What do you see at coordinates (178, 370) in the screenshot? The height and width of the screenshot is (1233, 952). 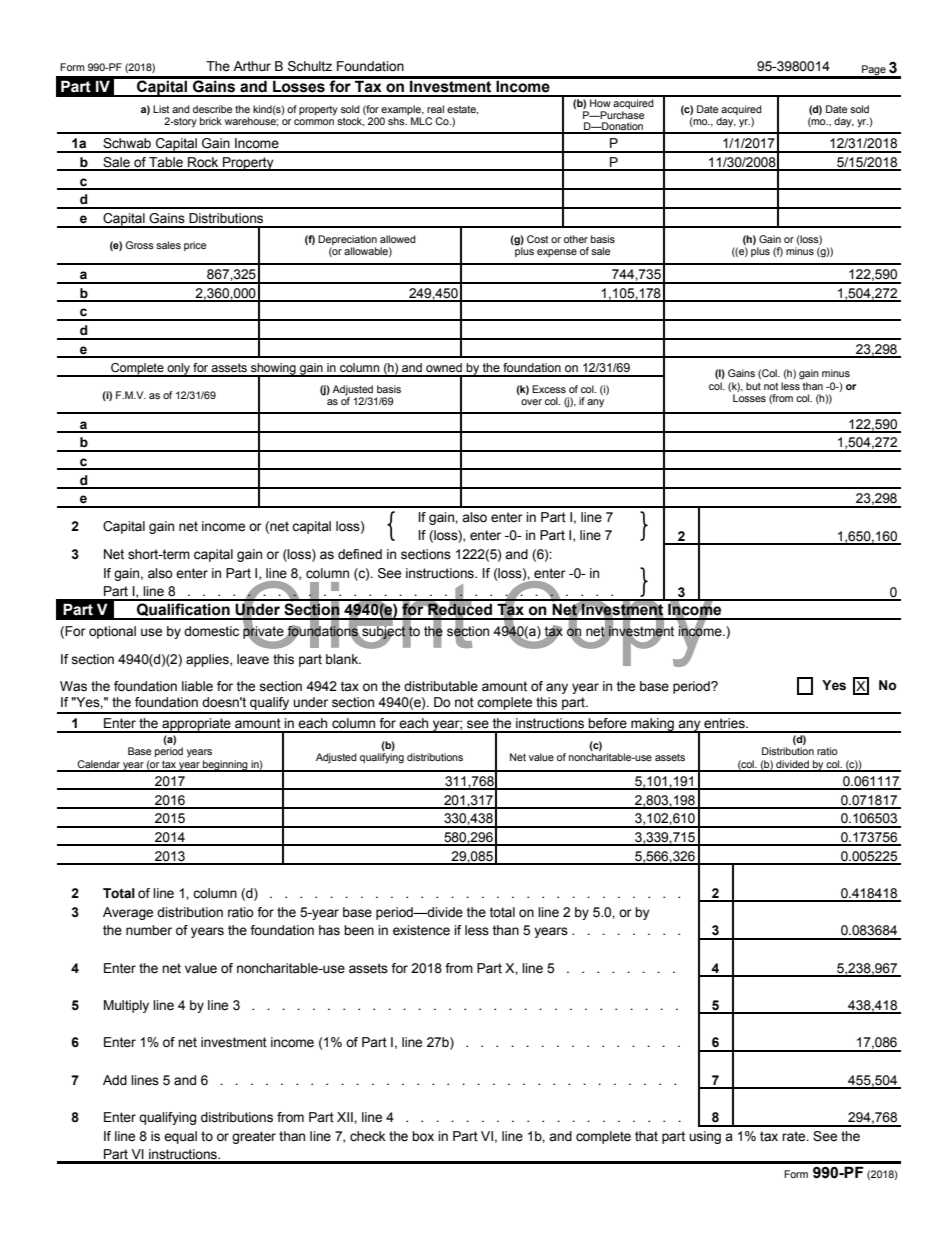 I see `only` at bounding box center [178, 370].
